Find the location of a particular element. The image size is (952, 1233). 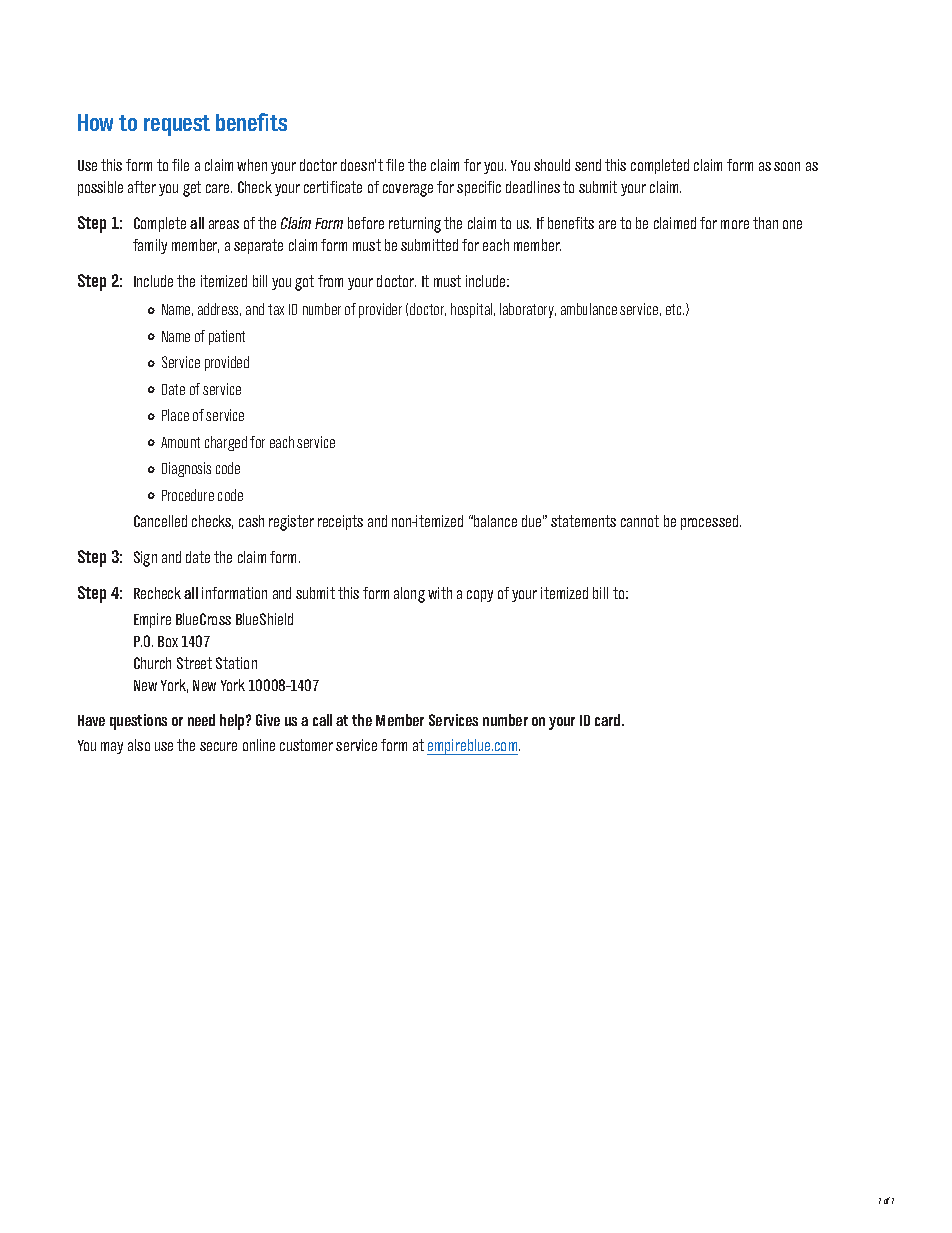

Cancelled is located at coordinates (160, 521).
